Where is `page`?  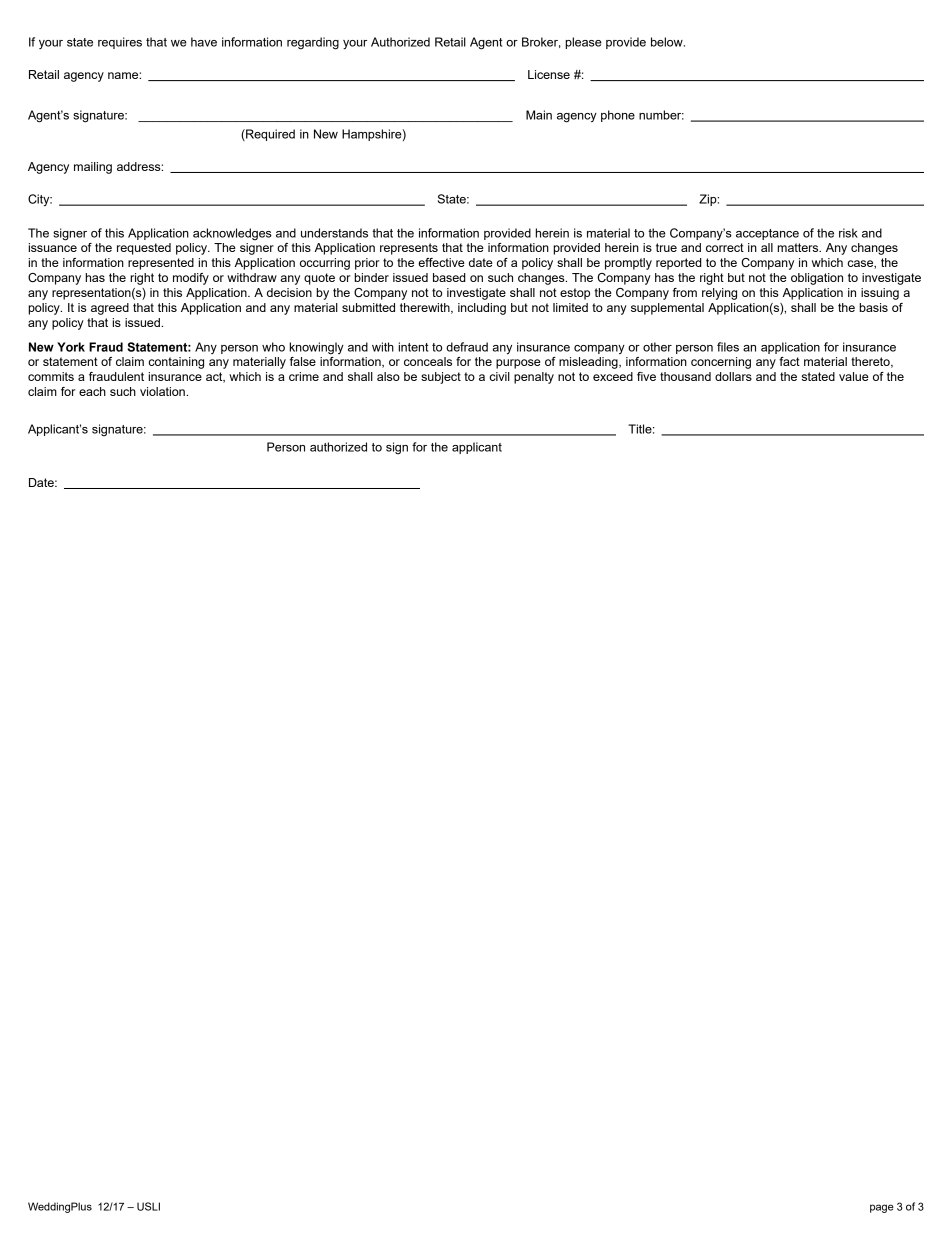
page is located at coordinates (882, 1208).
